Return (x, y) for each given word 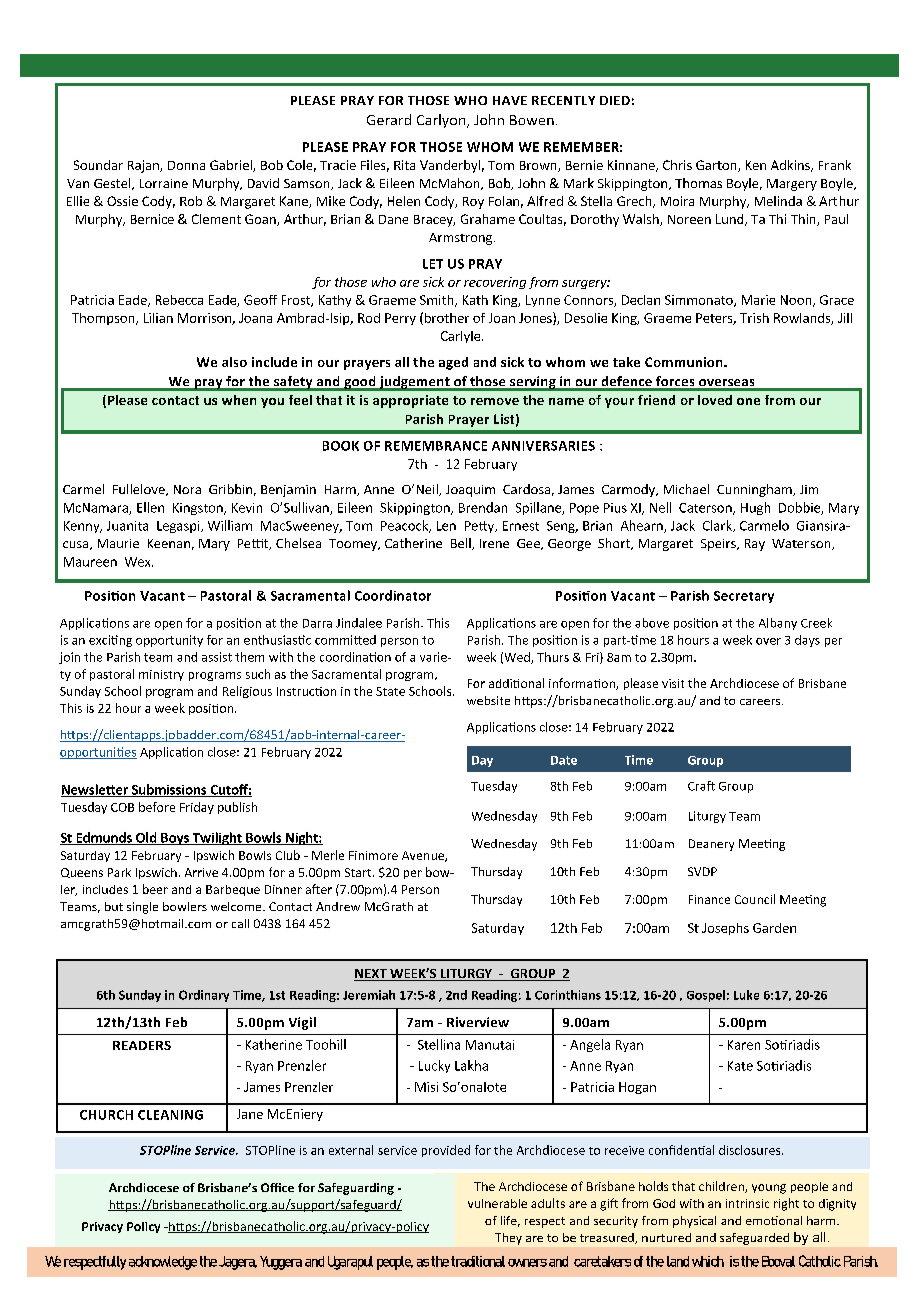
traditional (478, 1261)
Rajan (144, 166)
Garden (774, 928)
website (488, 700)
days (807, 641)
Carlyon (442, 121)
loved (715, 400)
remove (495, 401)
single (142, 908)
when (239, 400)
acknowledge (163, 1263)
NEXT (371, 975)
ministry (161, 675)
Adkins (791, 166)
